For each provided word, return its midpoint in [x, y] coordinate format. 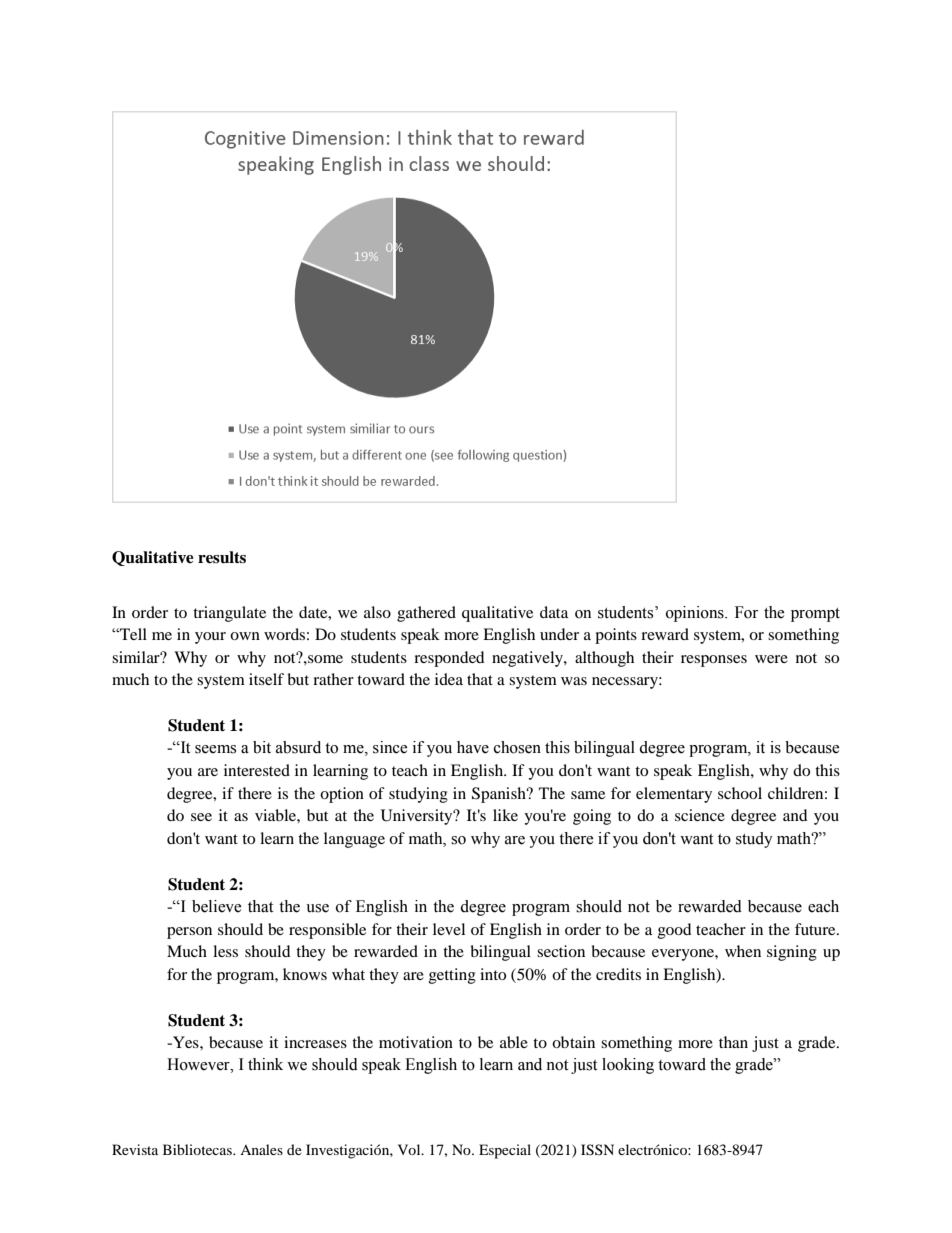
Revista [135, 1149]
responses [714, 661]
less [225, 951]
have [473, 747]
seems [215, 749]
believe [217, 906]
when [743, 951]
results [222, 557]
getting [452, 976]
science [700, 815]
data [554, 612]
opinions [696, 614]
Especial [505, 1151]
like [505, 815]
